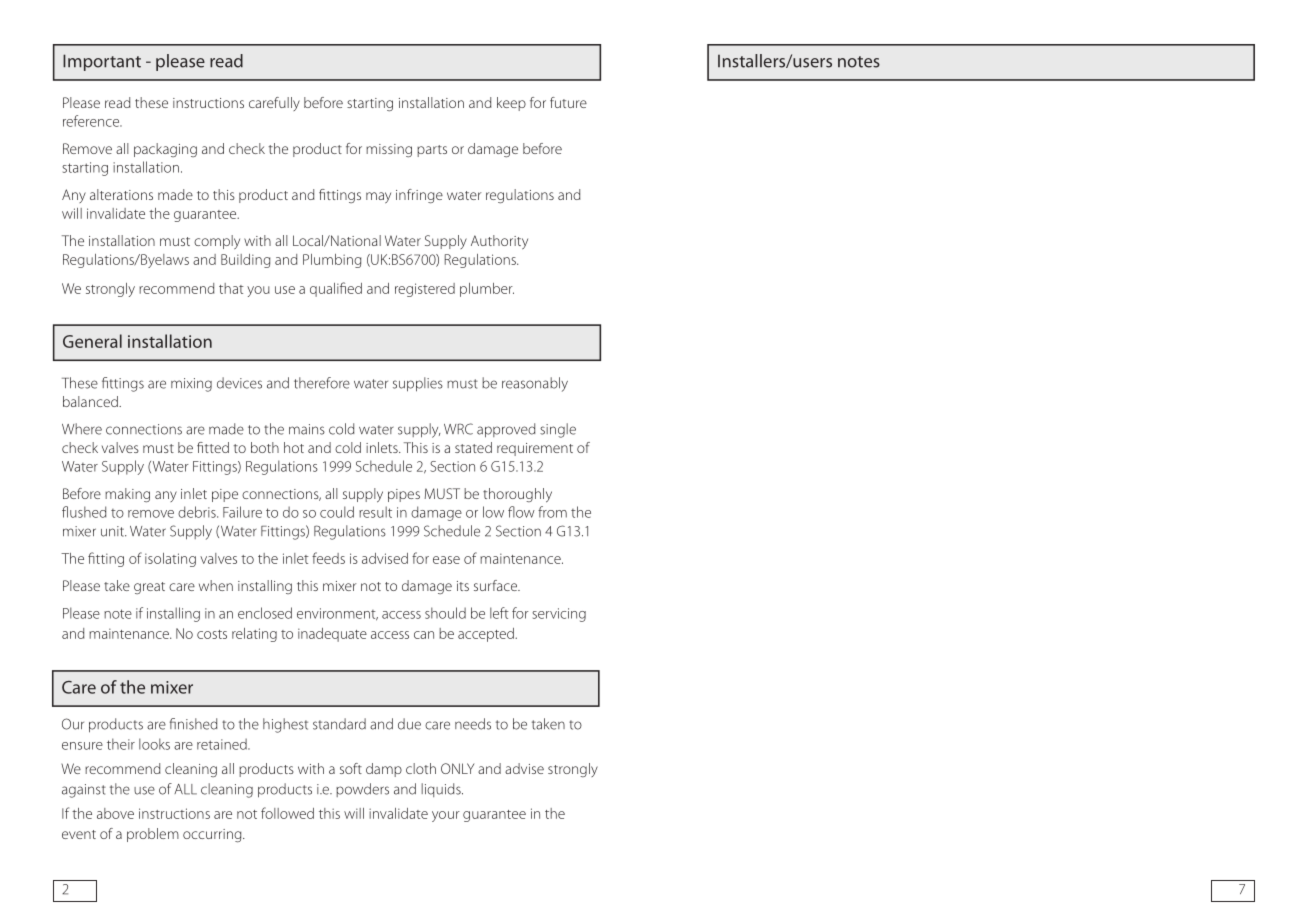 The image size is (1308, 924). Describe the element at coordinates (294, 447) in the image. I see `hot` at that location.
